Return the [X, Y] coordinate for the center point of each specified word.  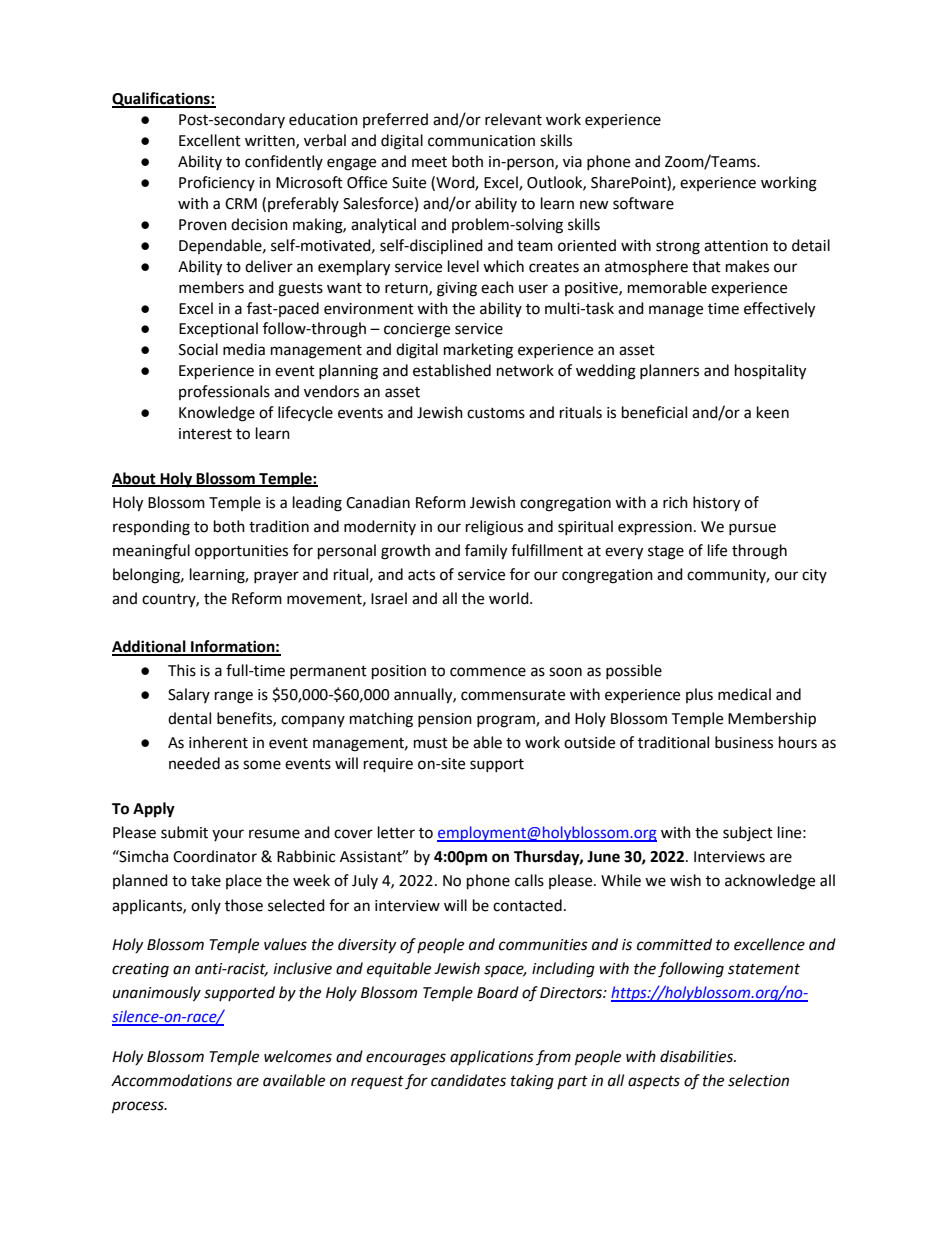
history [716, 504]
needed [194, 763]
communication [481, 141]
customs [496, 413]
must [431, 743]
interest [205, 434]
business [744, 742]
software [643, 203]
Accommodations [171, 1080]
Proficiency [217, 183]
